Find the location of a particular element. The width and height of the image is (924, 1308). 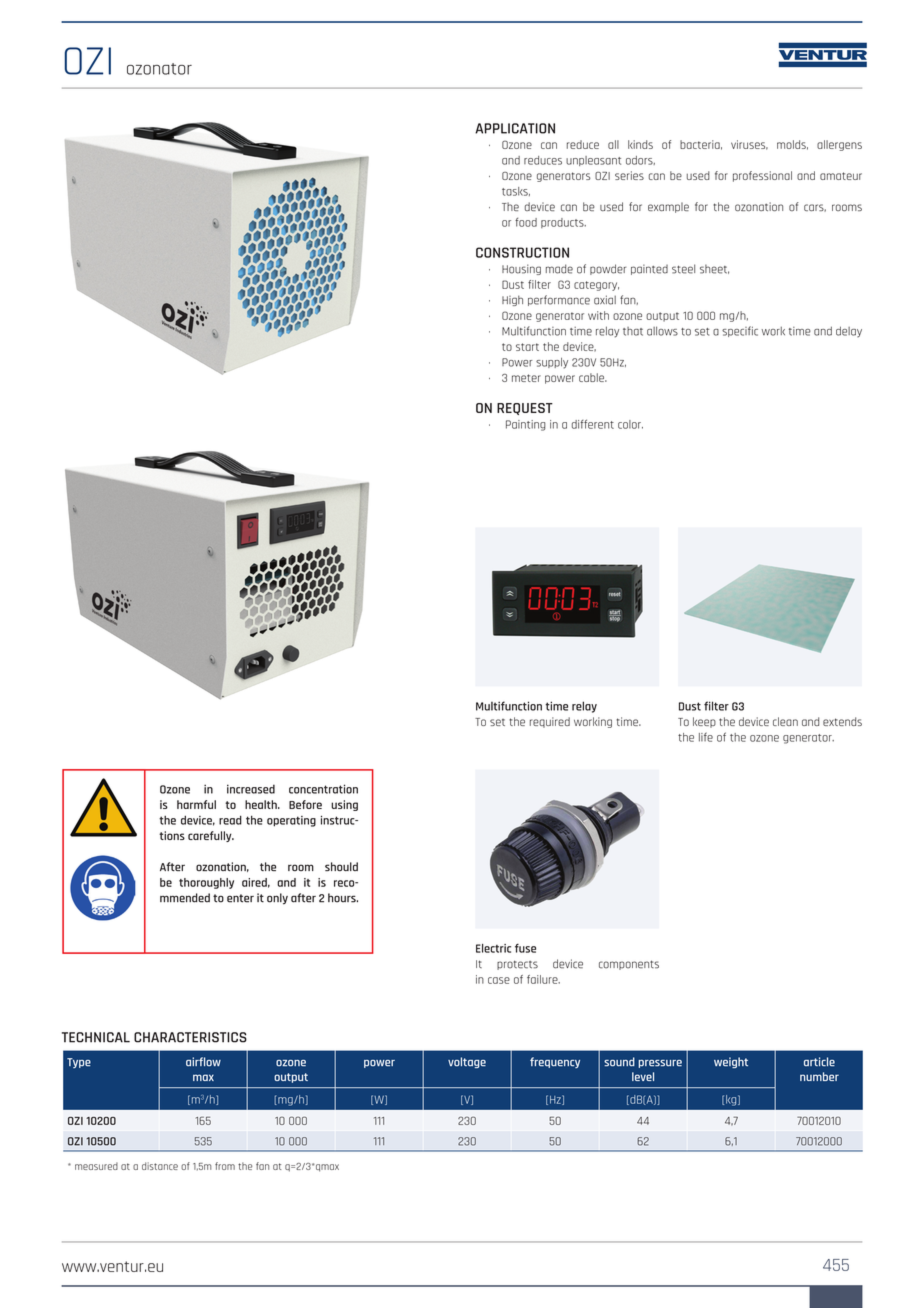

Painting is located at coordinates (526, 425).
